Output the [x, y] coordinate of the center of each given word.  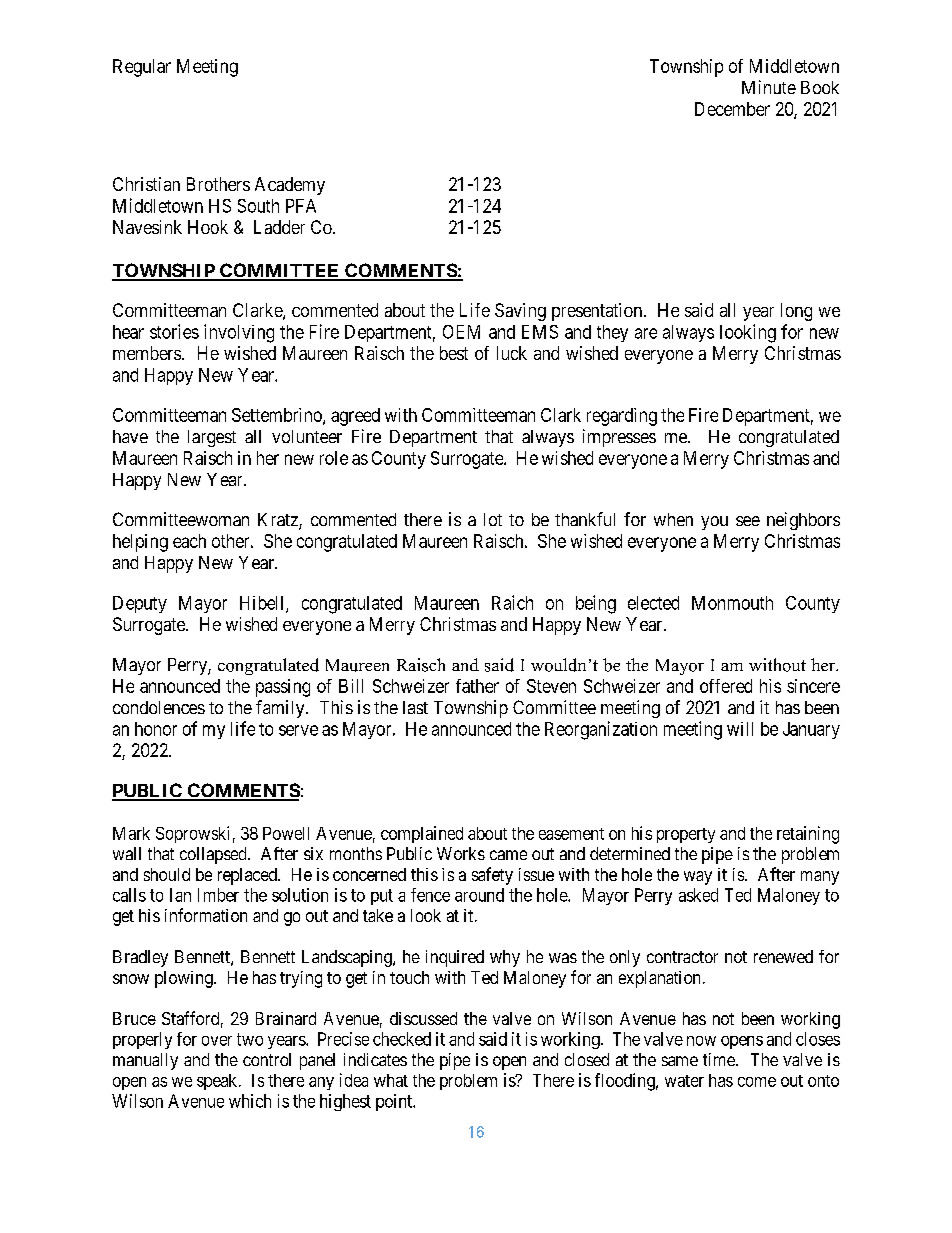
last [415, 707]
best [454, 353]
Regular [142, 68]
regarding [622, 417]
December [732, 109]
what [391, 1080]
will [740, 729]
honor [156, 729]
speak [218, 1082]
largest [212, 438]
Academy [290, 186]
